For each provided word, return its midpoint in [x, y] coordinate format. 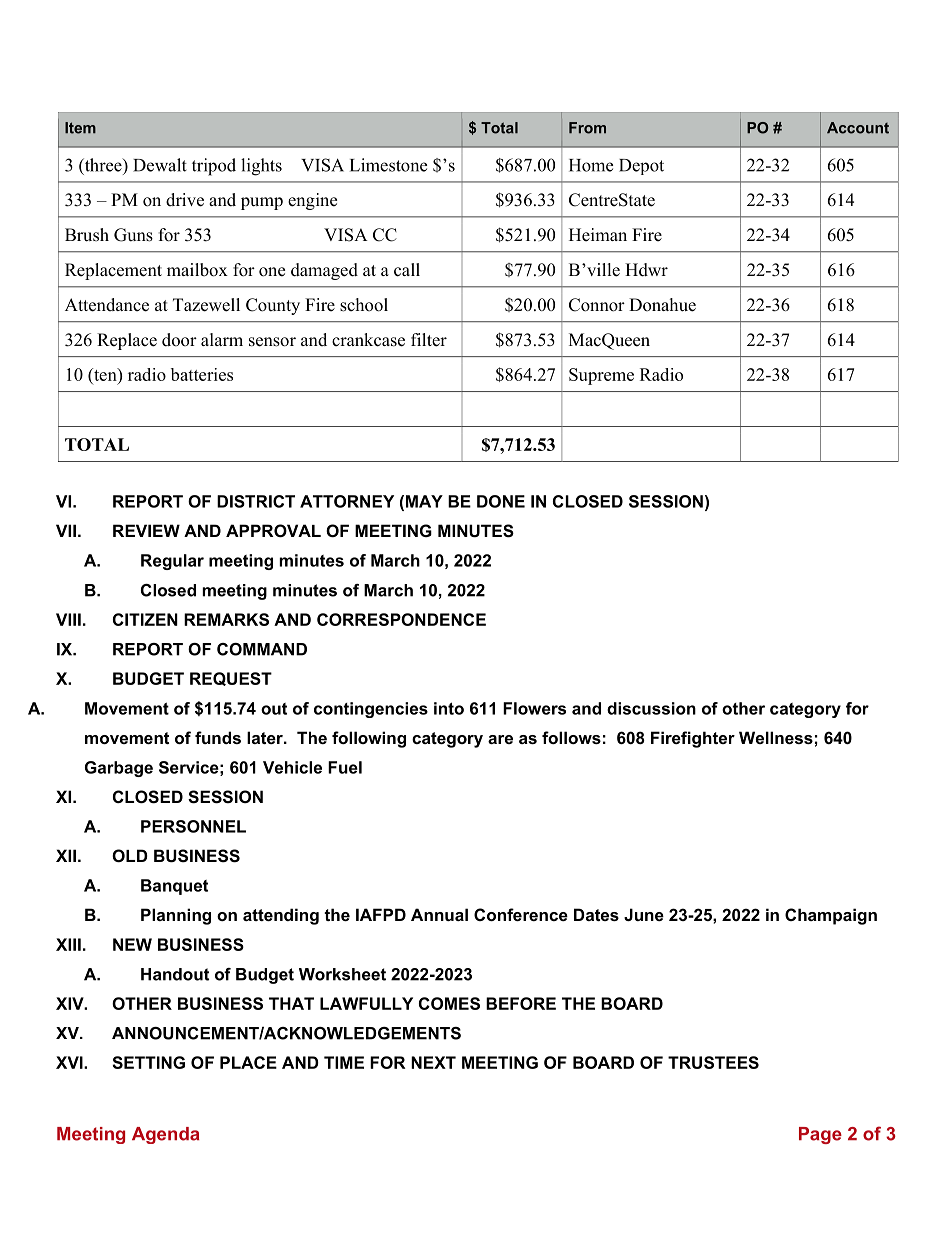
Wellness [776, 737]
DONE [501, 501]
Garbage [119, 769]
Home [591, 165]
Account [858, 128]
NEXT [433, 1062]
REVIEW [146, 530]
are [500, 739]
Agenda [165, 1135]
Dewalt [160, 165]
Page [820, 1135]
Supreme [601, 376]
